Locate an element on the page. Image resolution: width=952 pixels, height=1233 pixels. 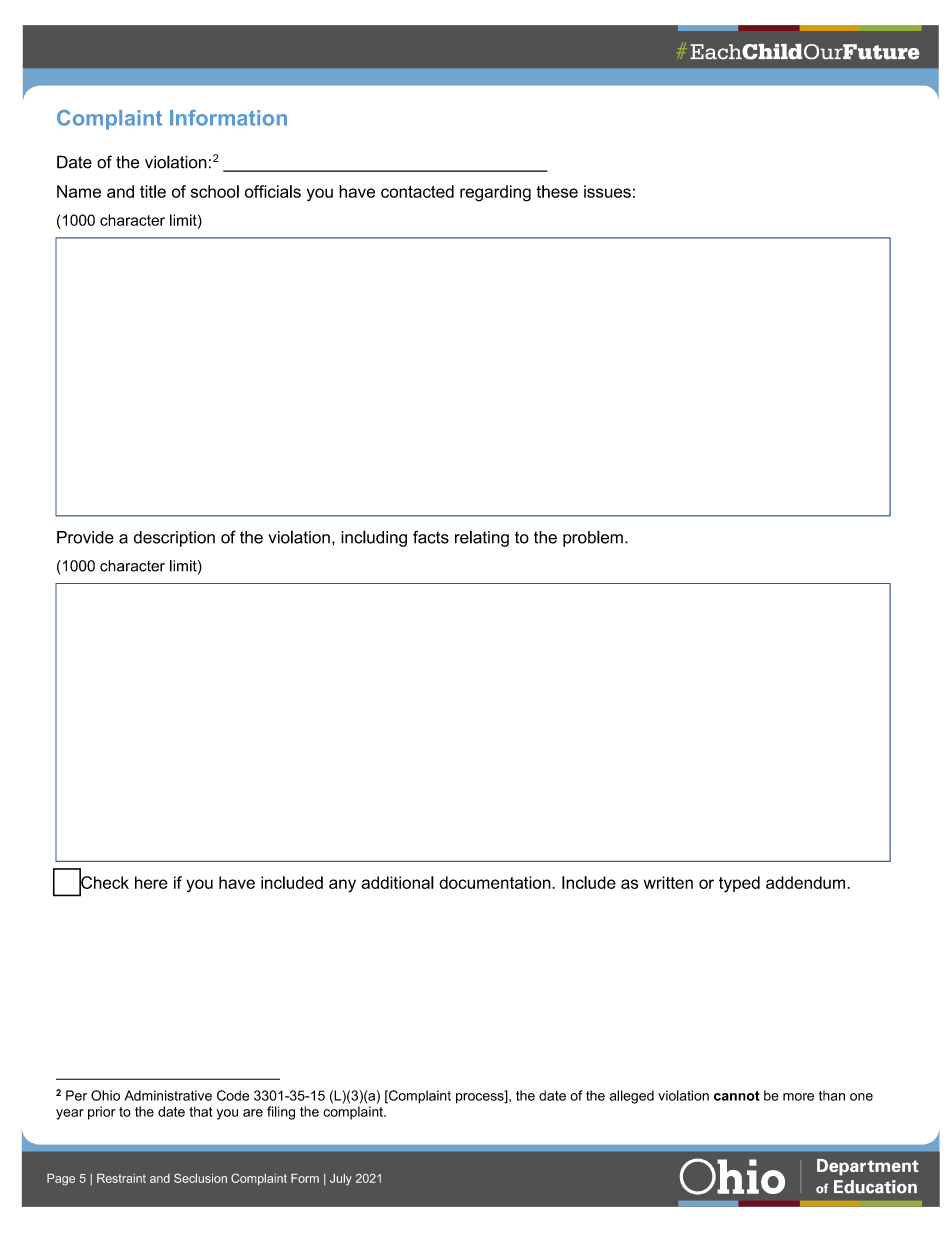
Restraint is located at coordinates (121, 1178).
